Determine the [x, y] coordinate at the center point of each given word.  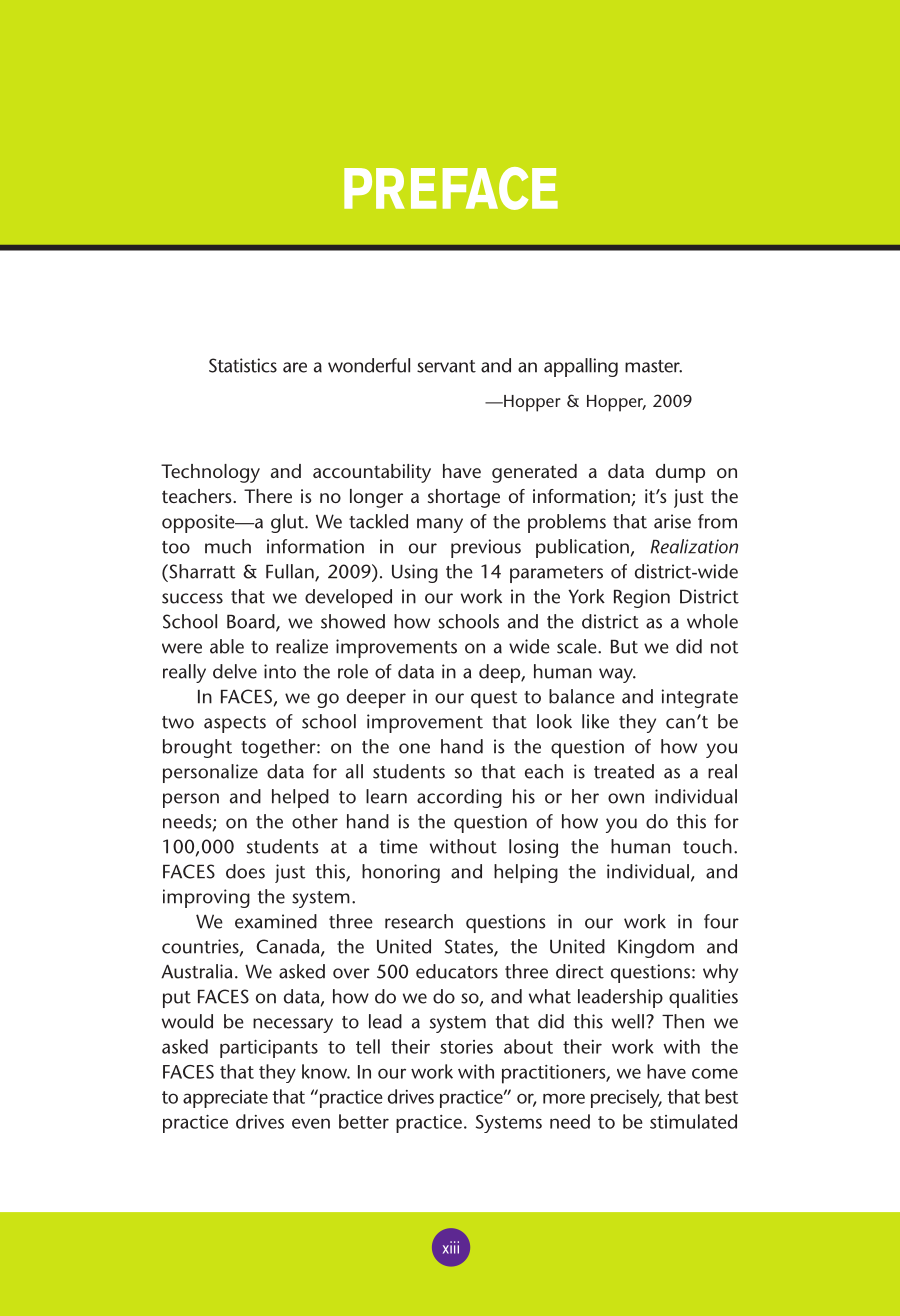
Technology [210, 473]
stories [466, 1047]
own [626, 798]
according [459, 798]
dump [680, 473]
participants [269, 1049]
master [653, 366]
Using [415, 573]
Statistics [243, 365]
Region [642, 598]
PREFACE [451, 188]
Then [683, 1021]
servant [446, 366]
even [311, 1123]
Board [252, 622]
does [245, 871]
